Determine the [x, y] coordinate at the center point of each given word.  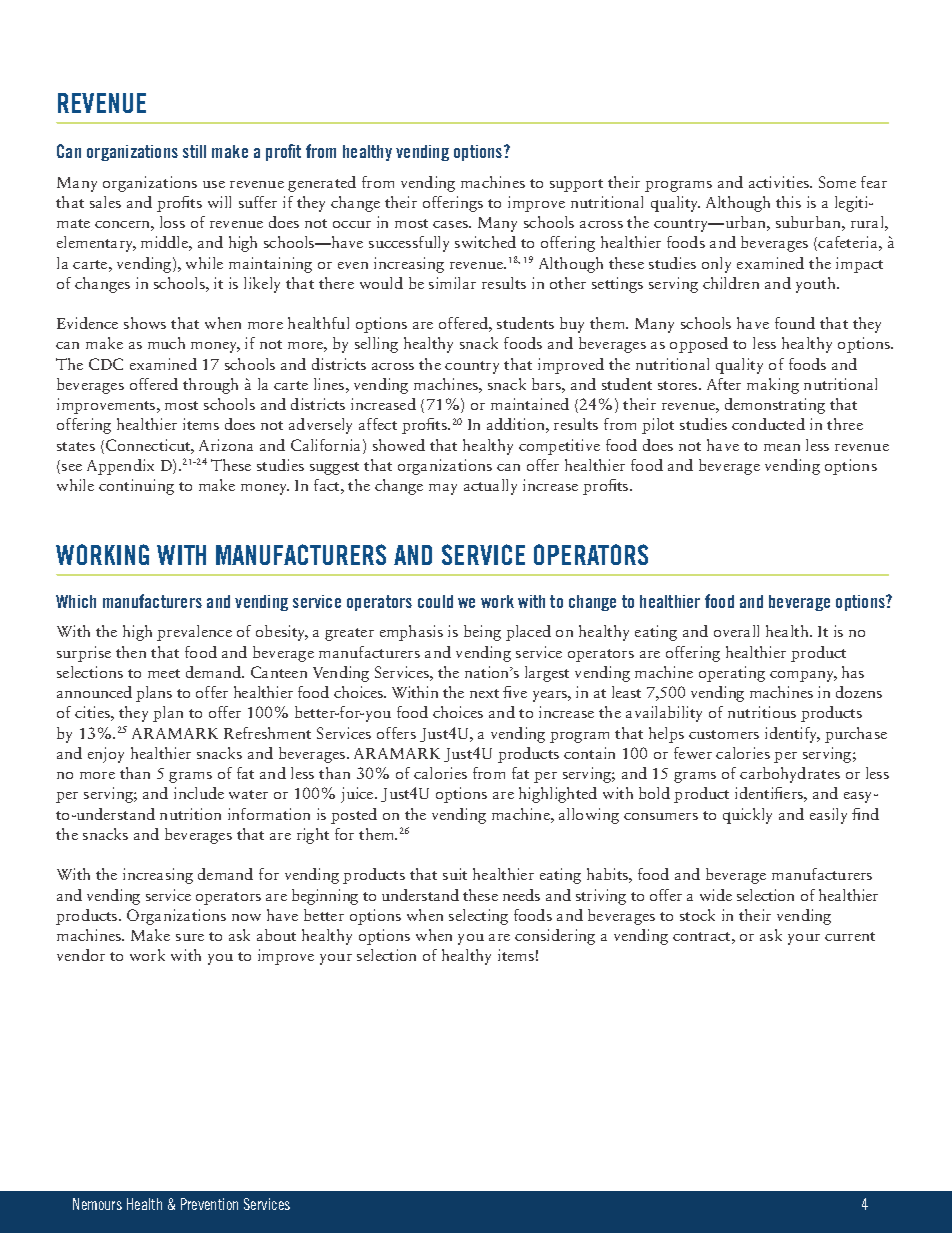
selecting [478, 917]
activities [780, 182]
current [850, 936]
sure [190, 937]
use [214, 184]
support [576, 185]
